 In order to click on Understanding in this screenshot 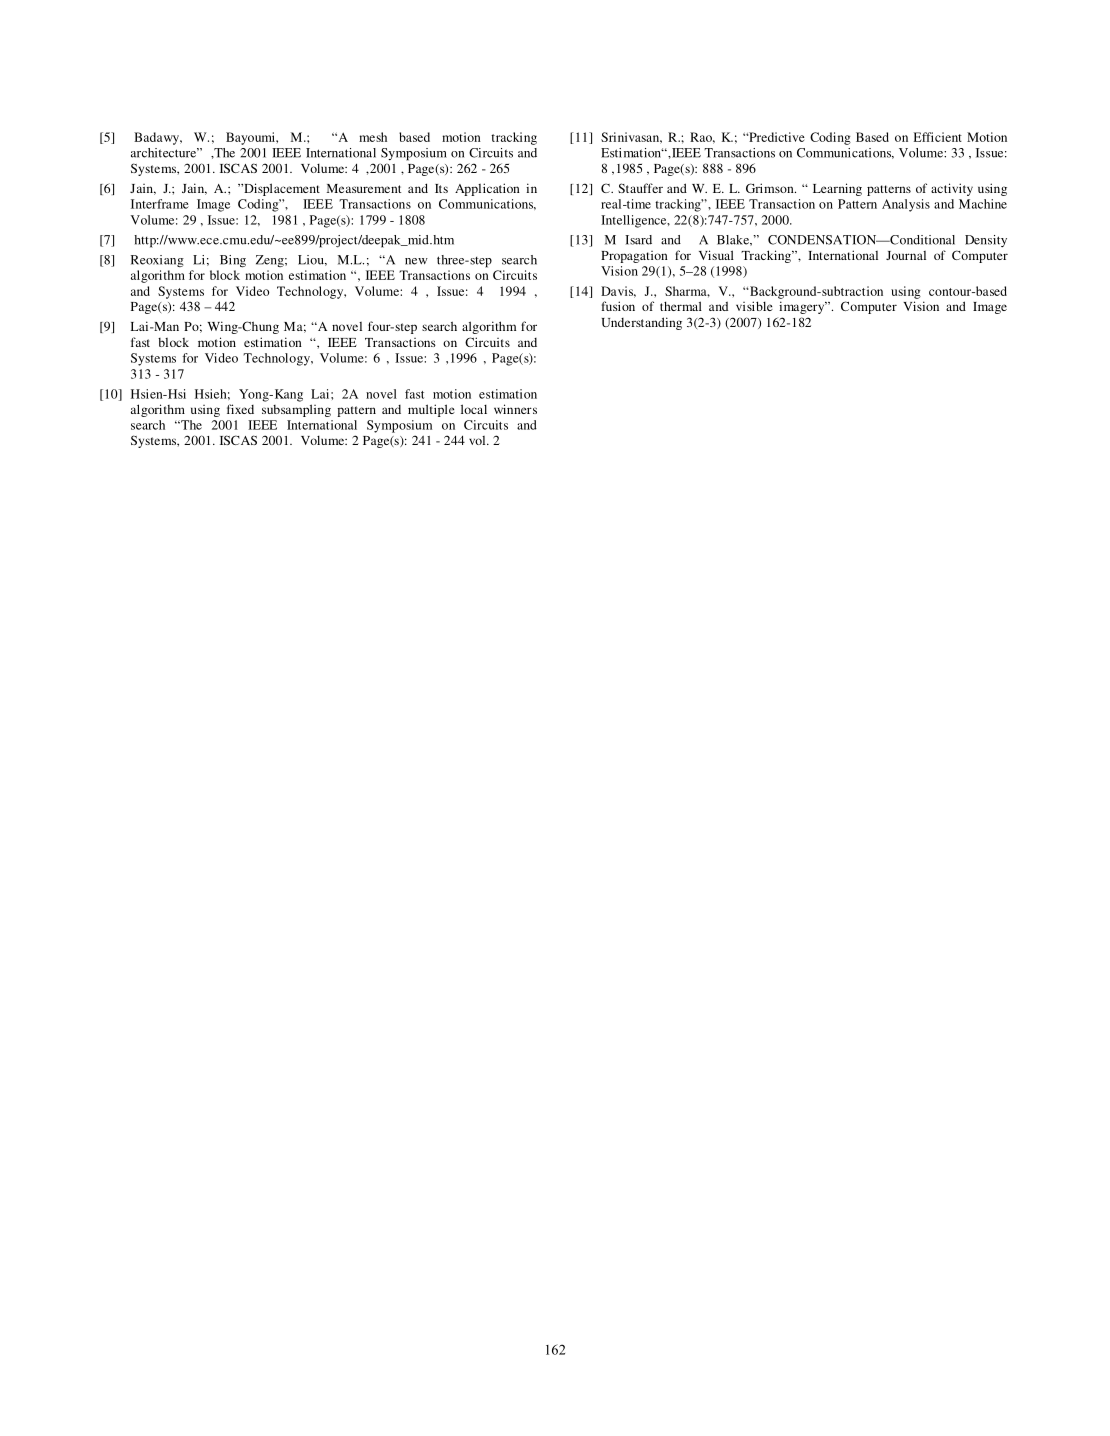, I will do `click(642, 323)`.
